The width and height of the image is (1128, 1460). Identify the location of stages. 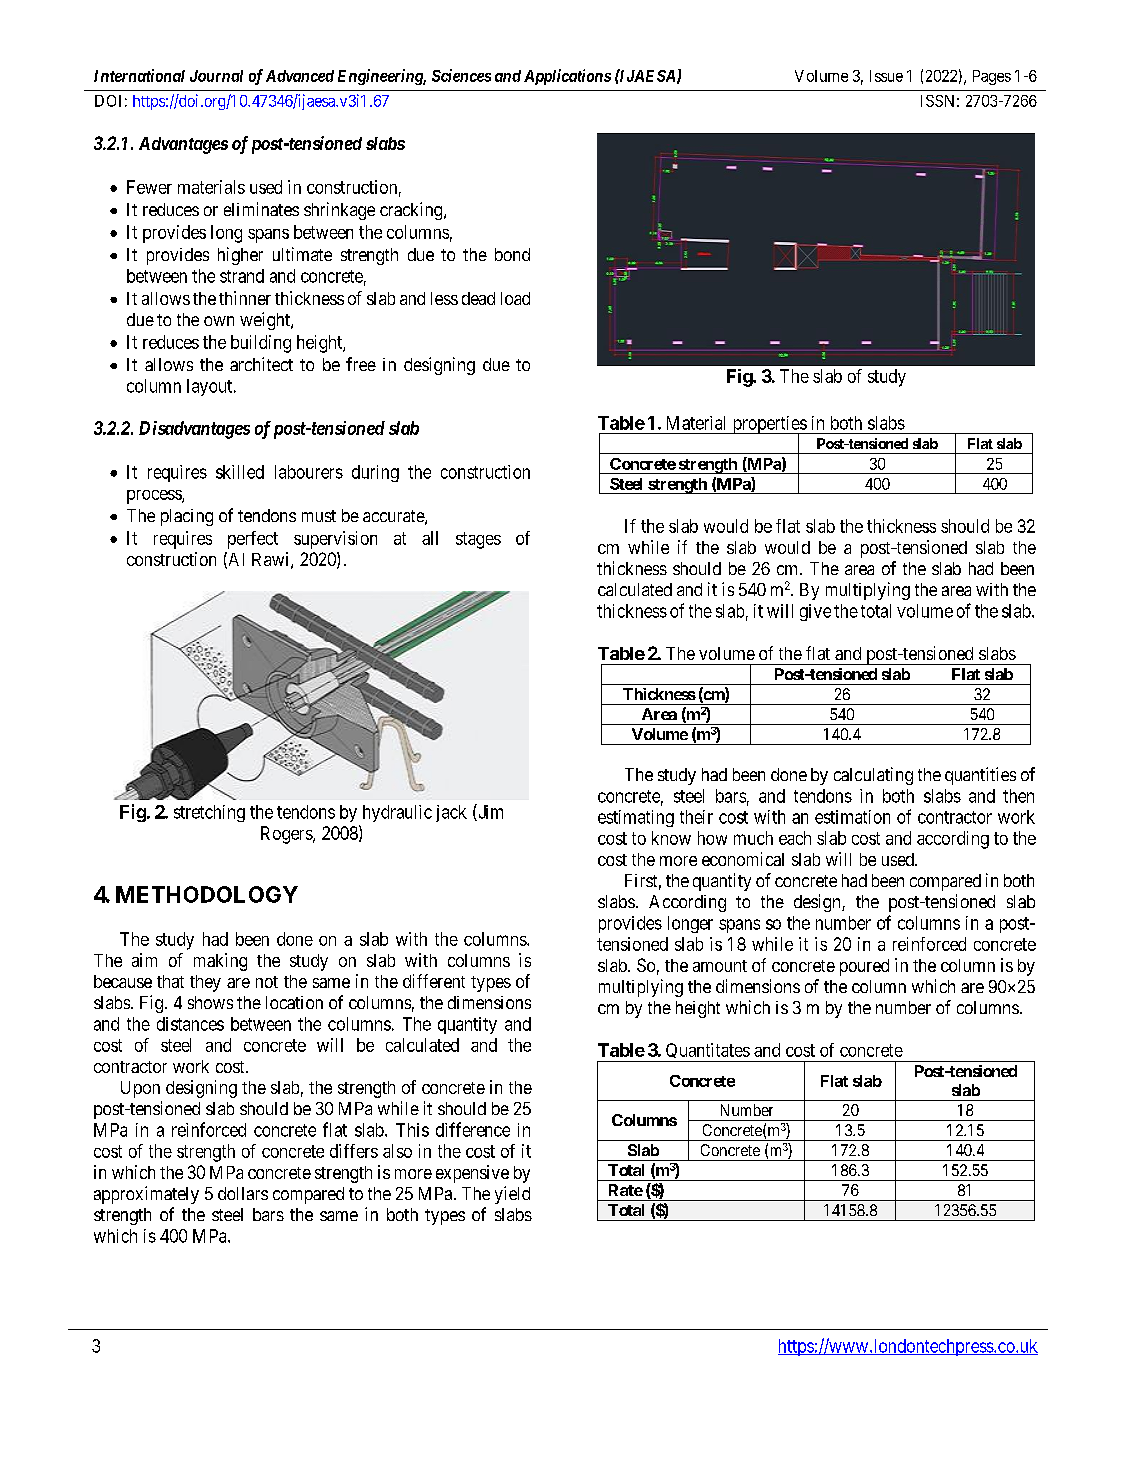
(478, 540).
